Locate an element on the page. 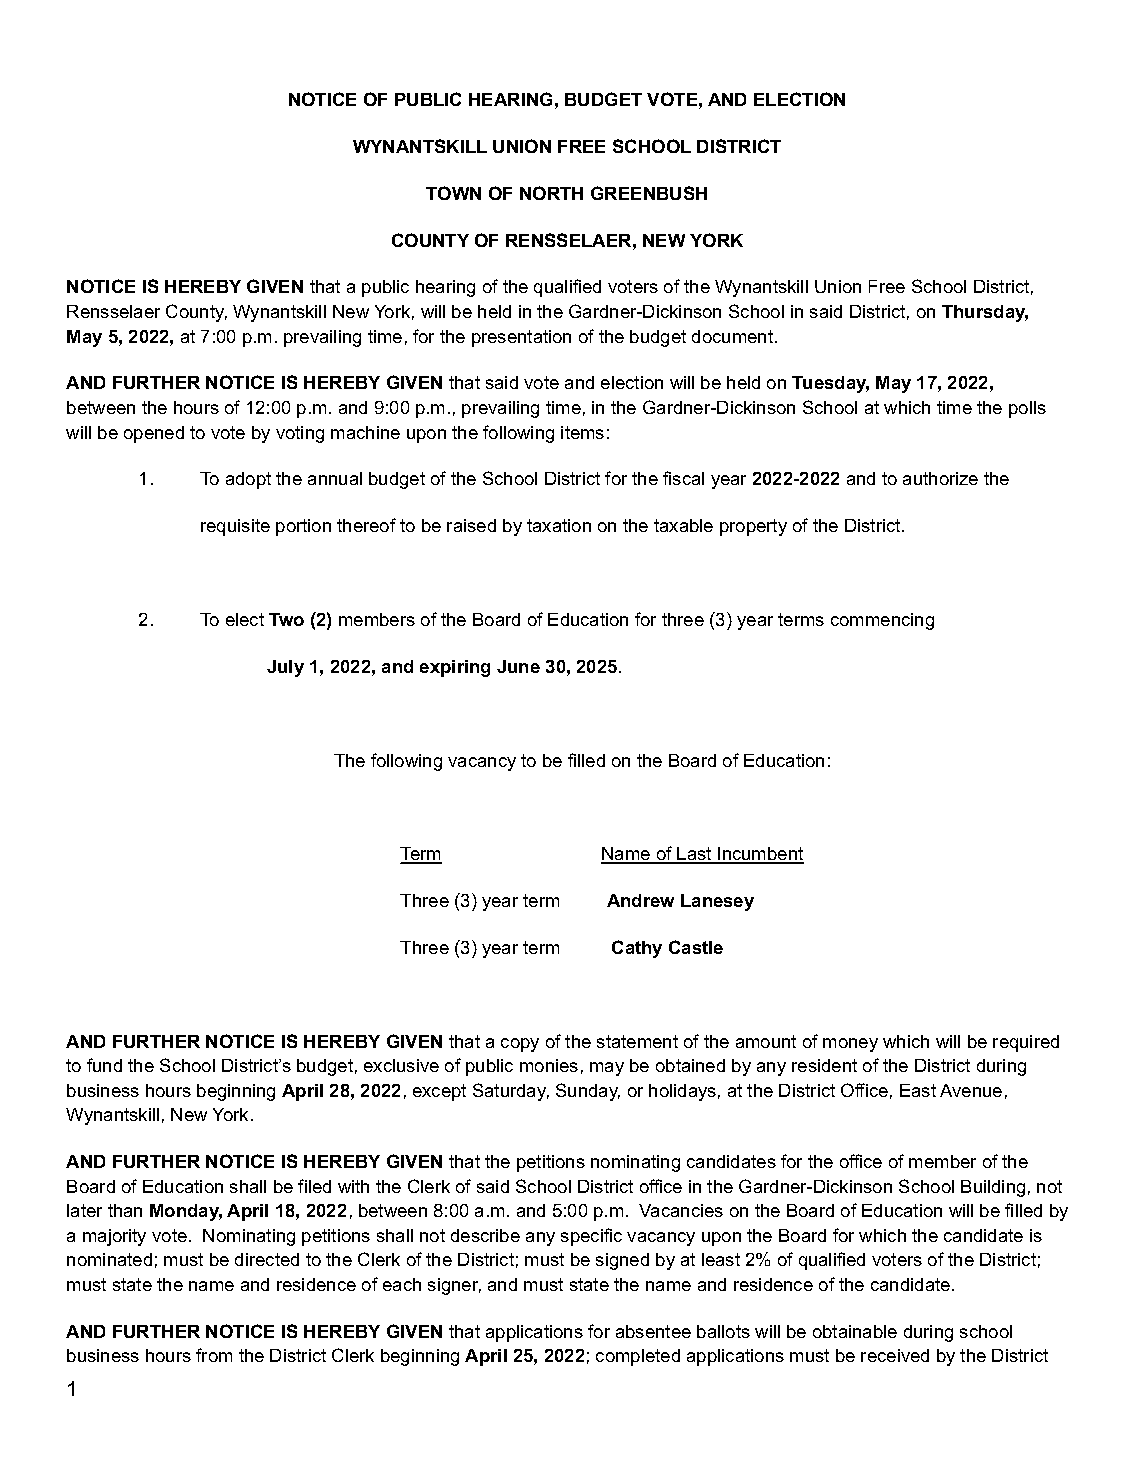  from is located at coordinates (214, 1355).
